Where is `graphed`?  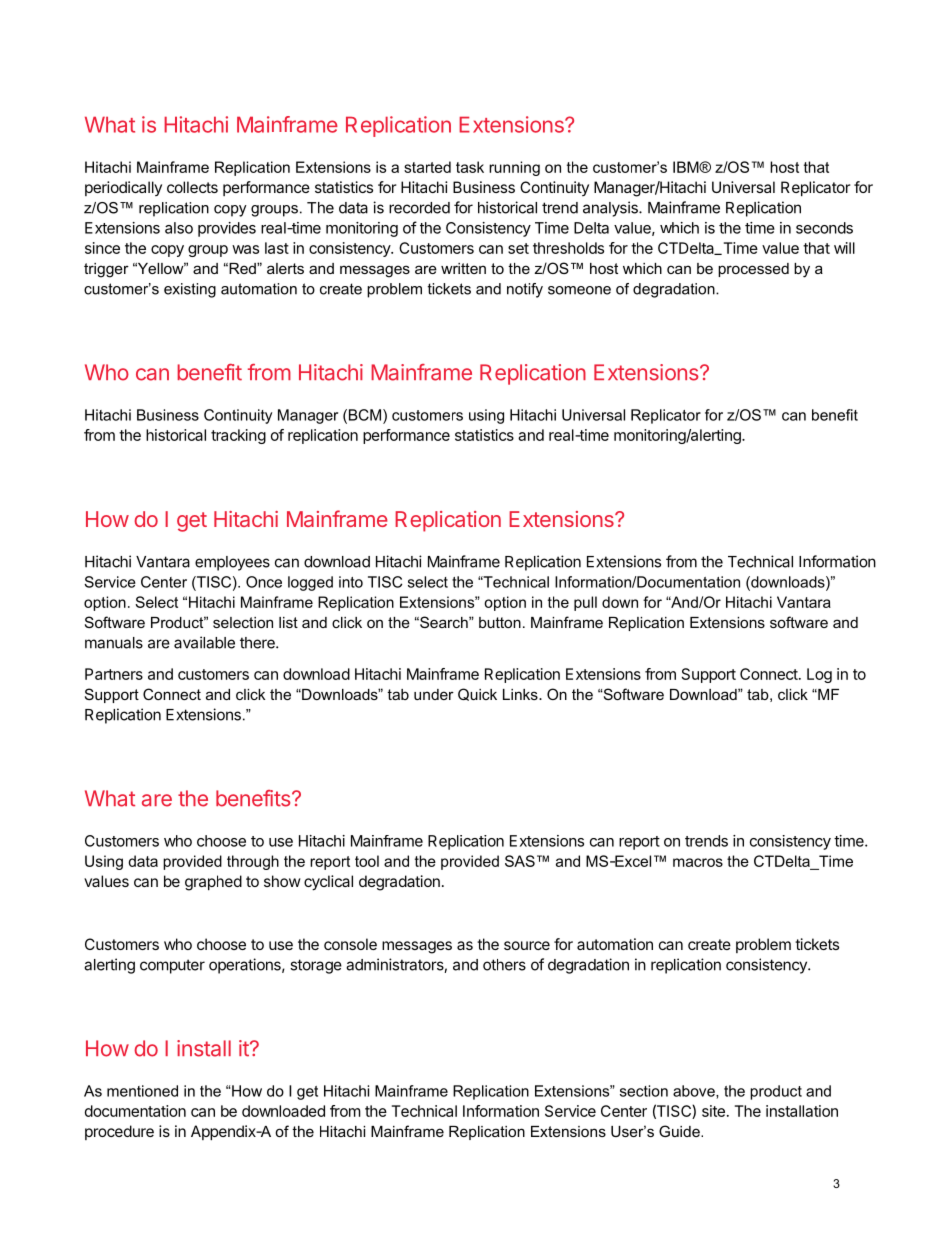
graphed is located at coordinates (213, 883).
